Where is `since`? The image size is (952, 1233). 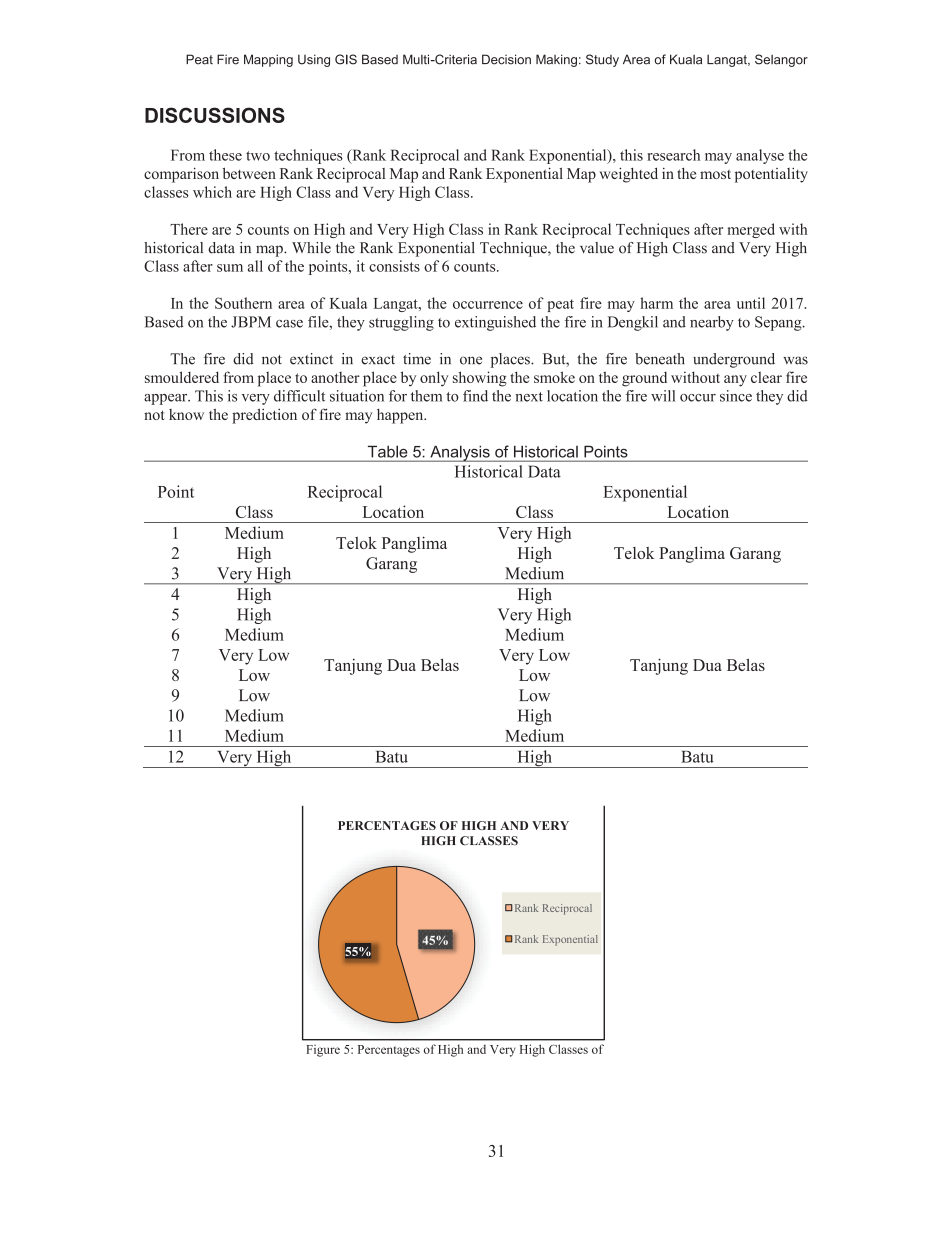 since is located at coordinates (736, 396).
